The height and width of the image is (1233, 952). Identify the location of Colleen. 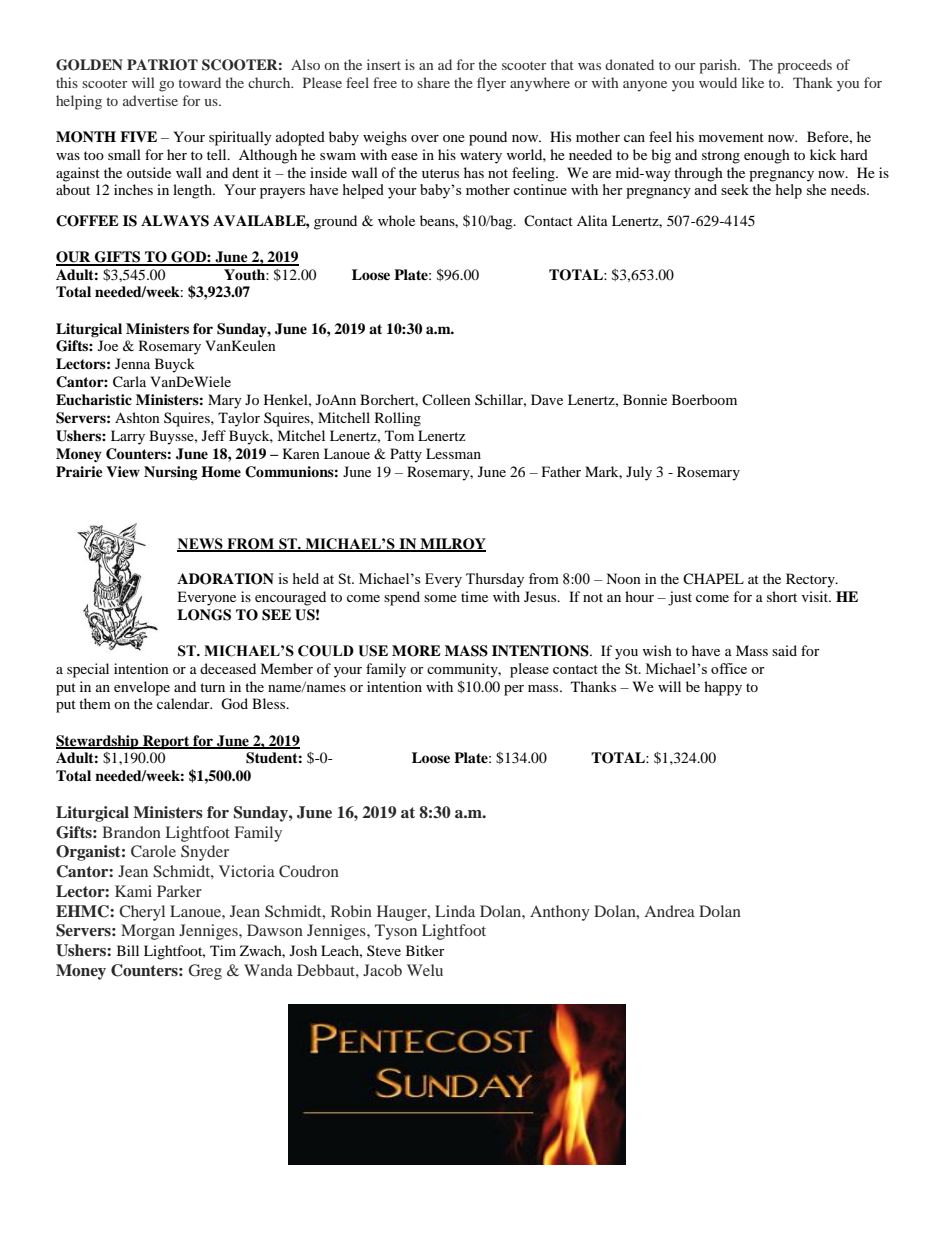
(446, 399).
